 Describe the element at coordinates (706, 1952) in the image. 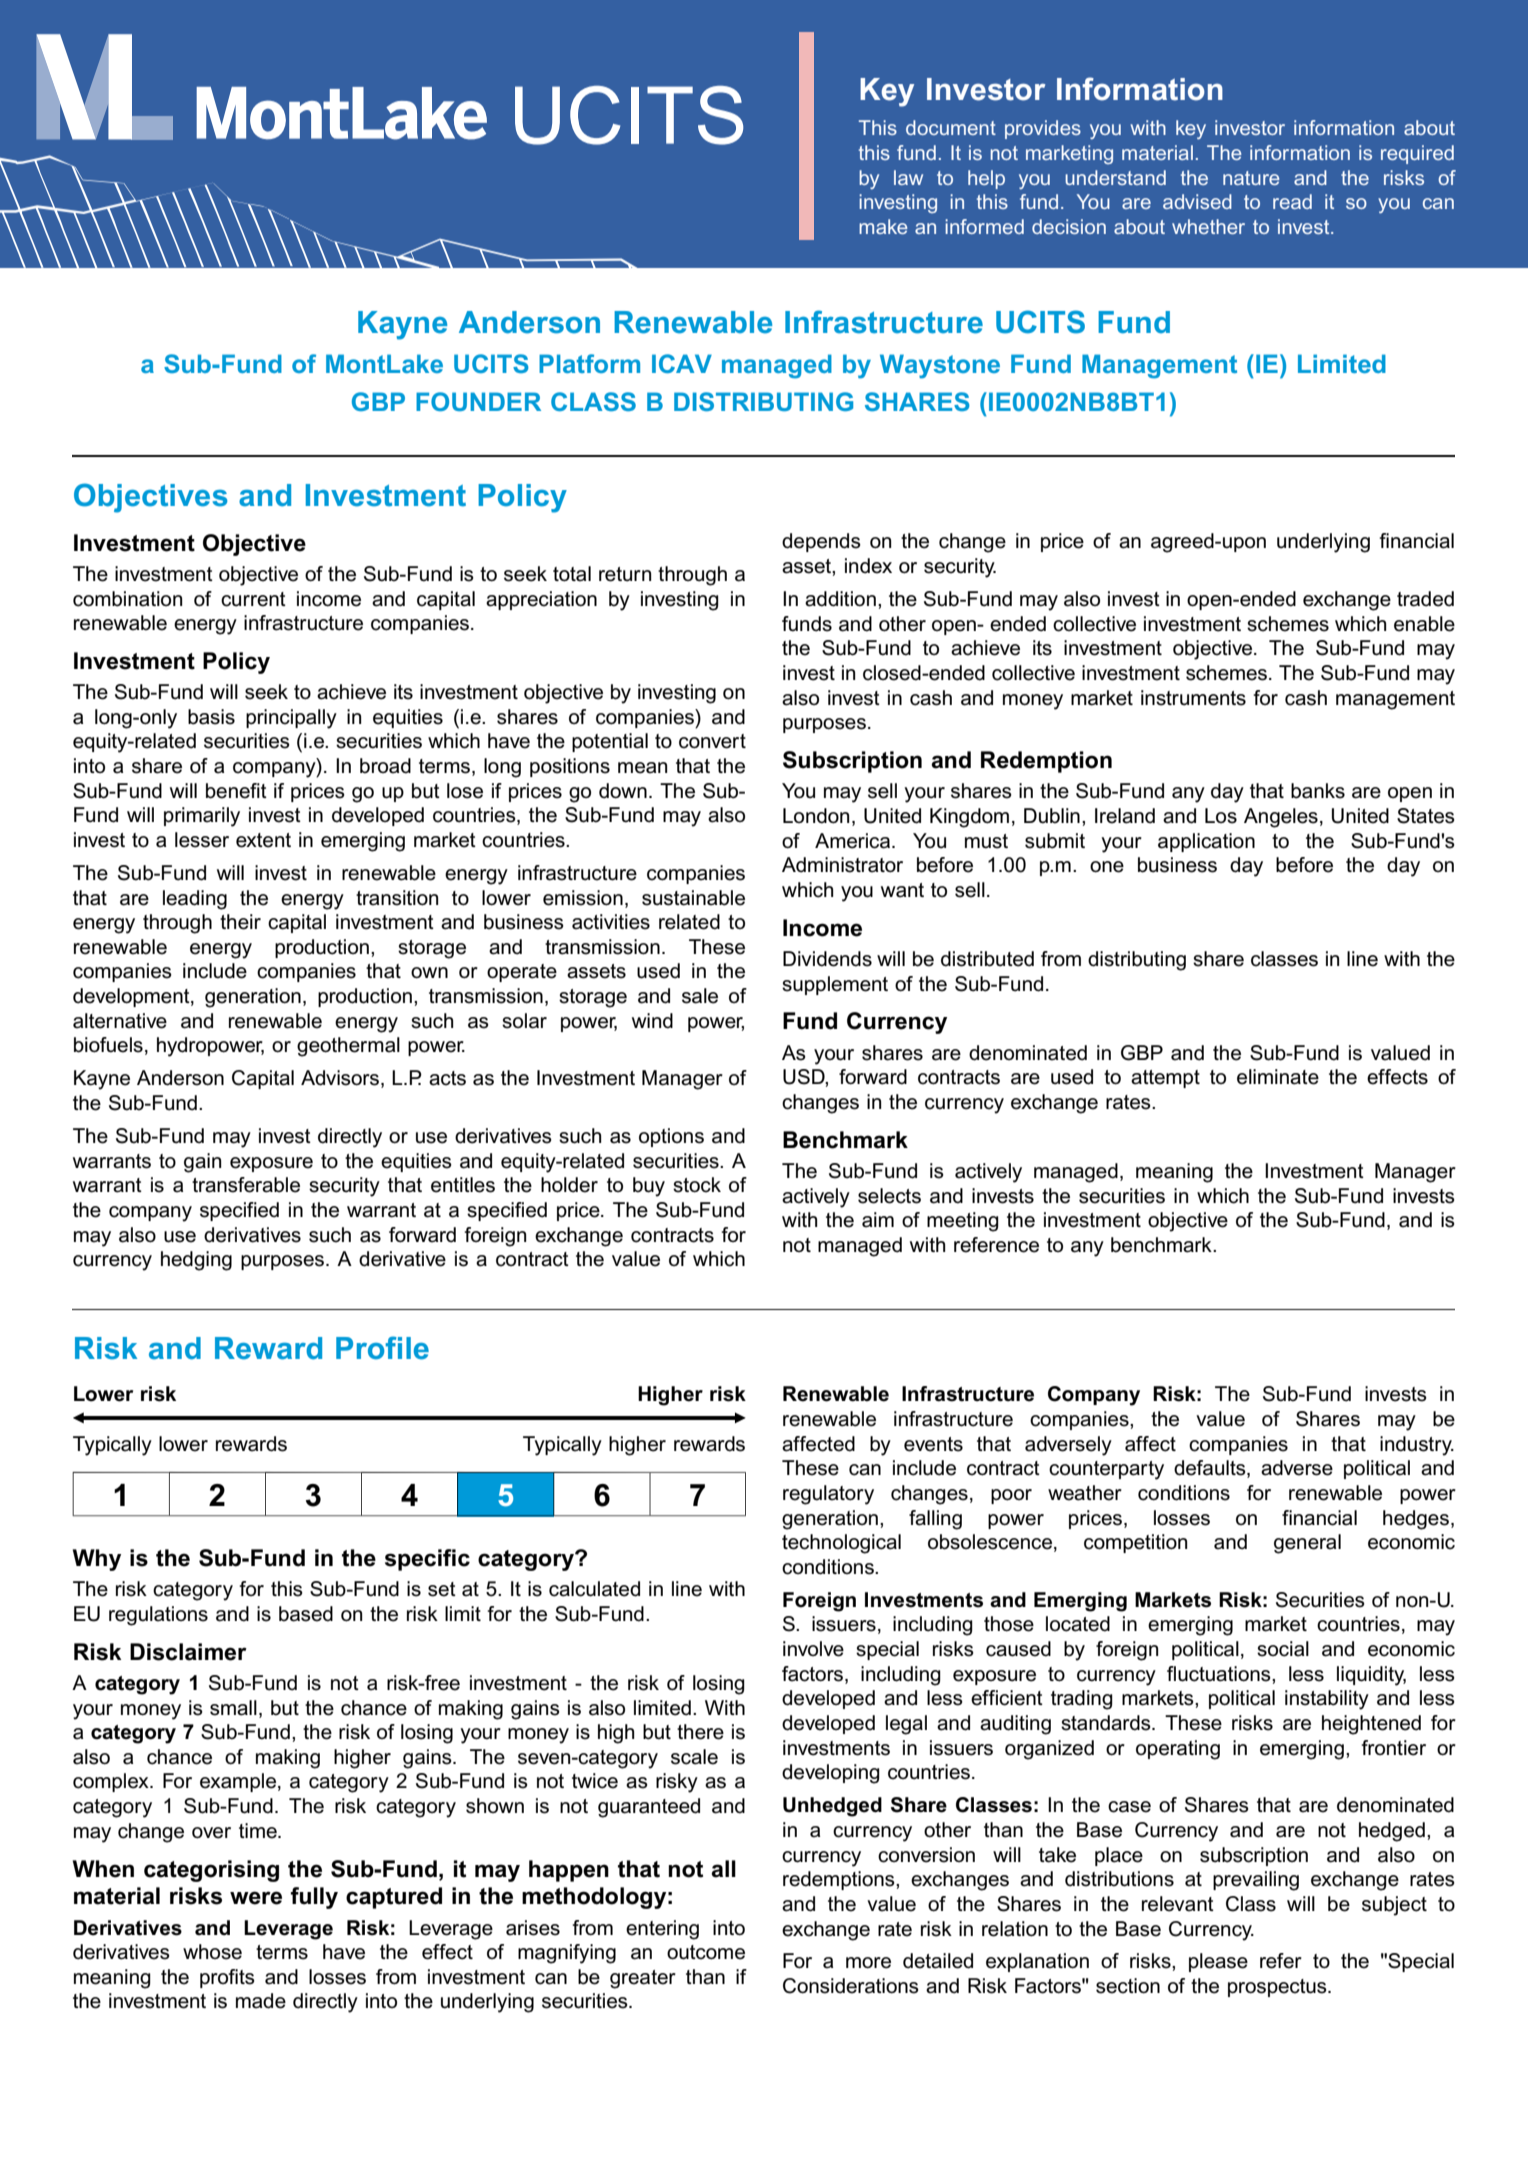

I see `outcome` at that location.
